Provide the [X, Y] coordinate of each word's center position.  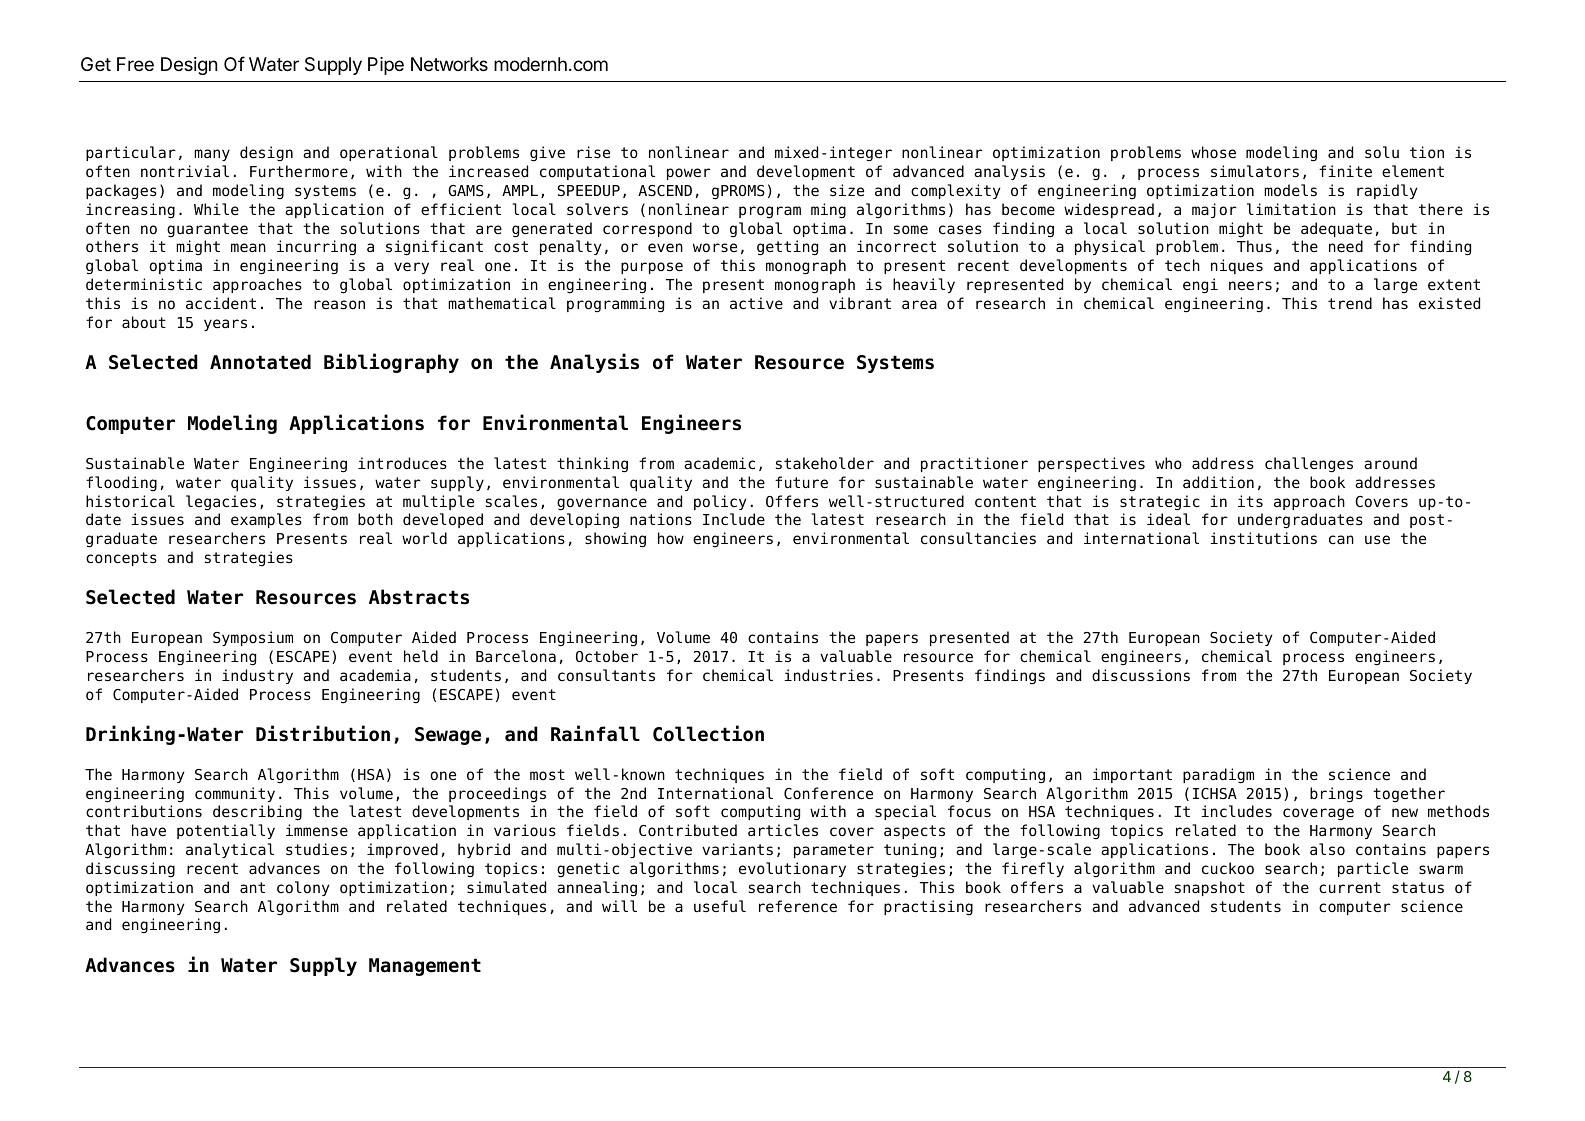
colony [303, 888]
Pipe [386, 66]
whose [1213, 152]
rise [593, 152]
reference [798, 906]
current [1350, 888]
